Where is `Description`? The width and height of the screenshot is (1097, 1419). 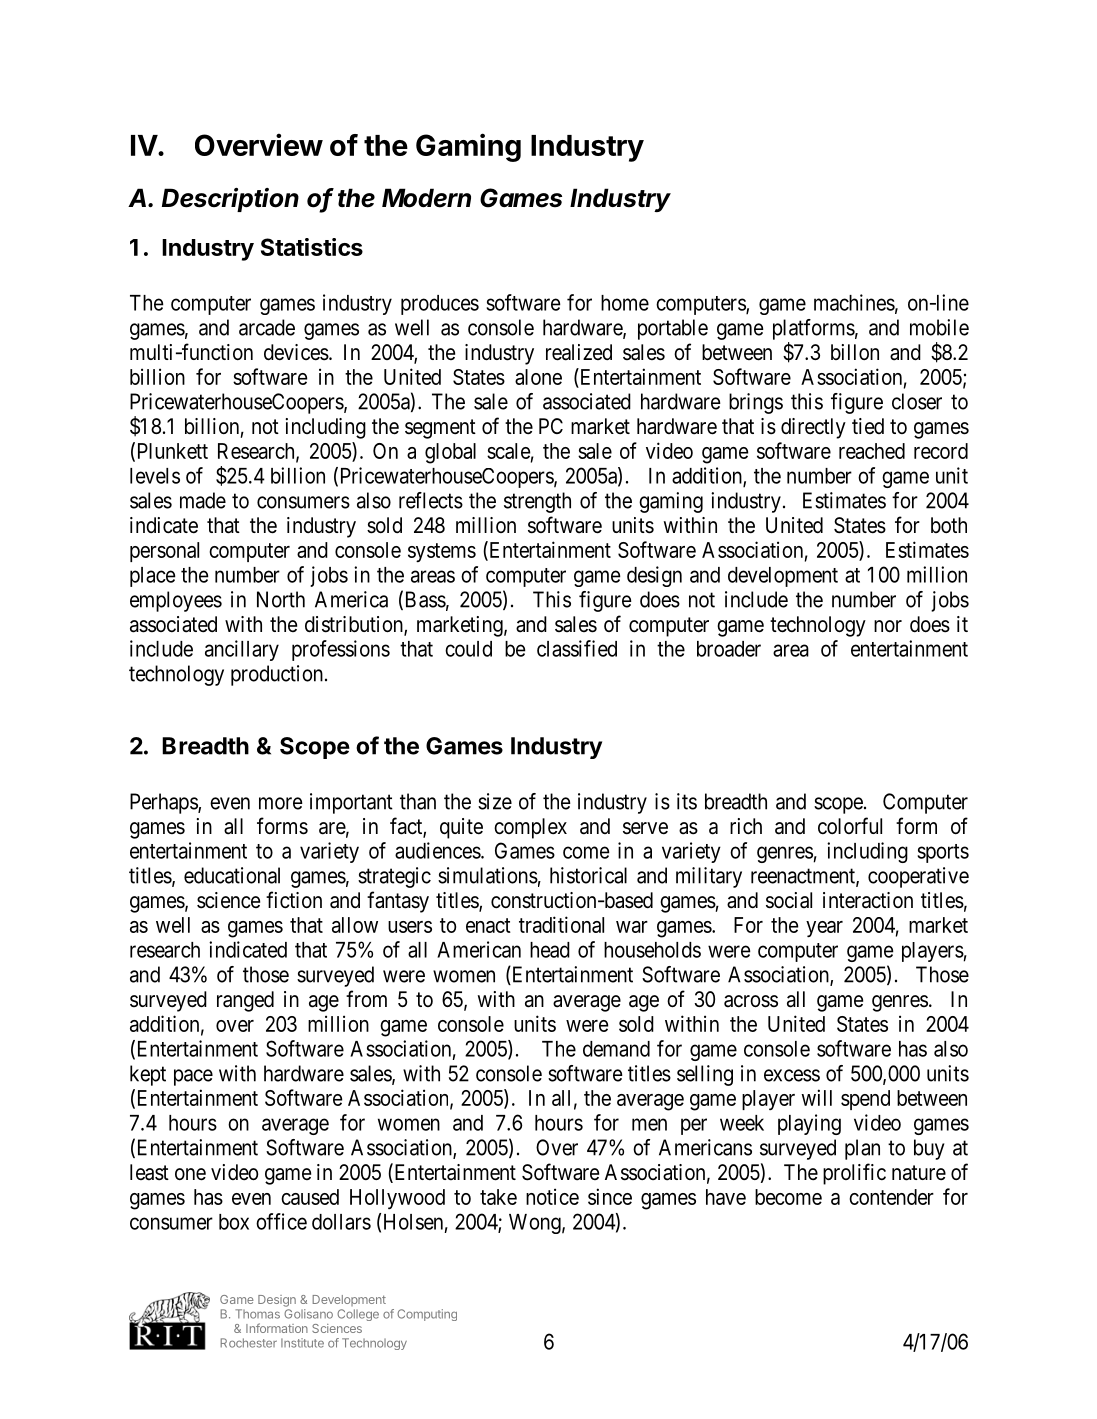
Description is located at coordinates (230, 200).
